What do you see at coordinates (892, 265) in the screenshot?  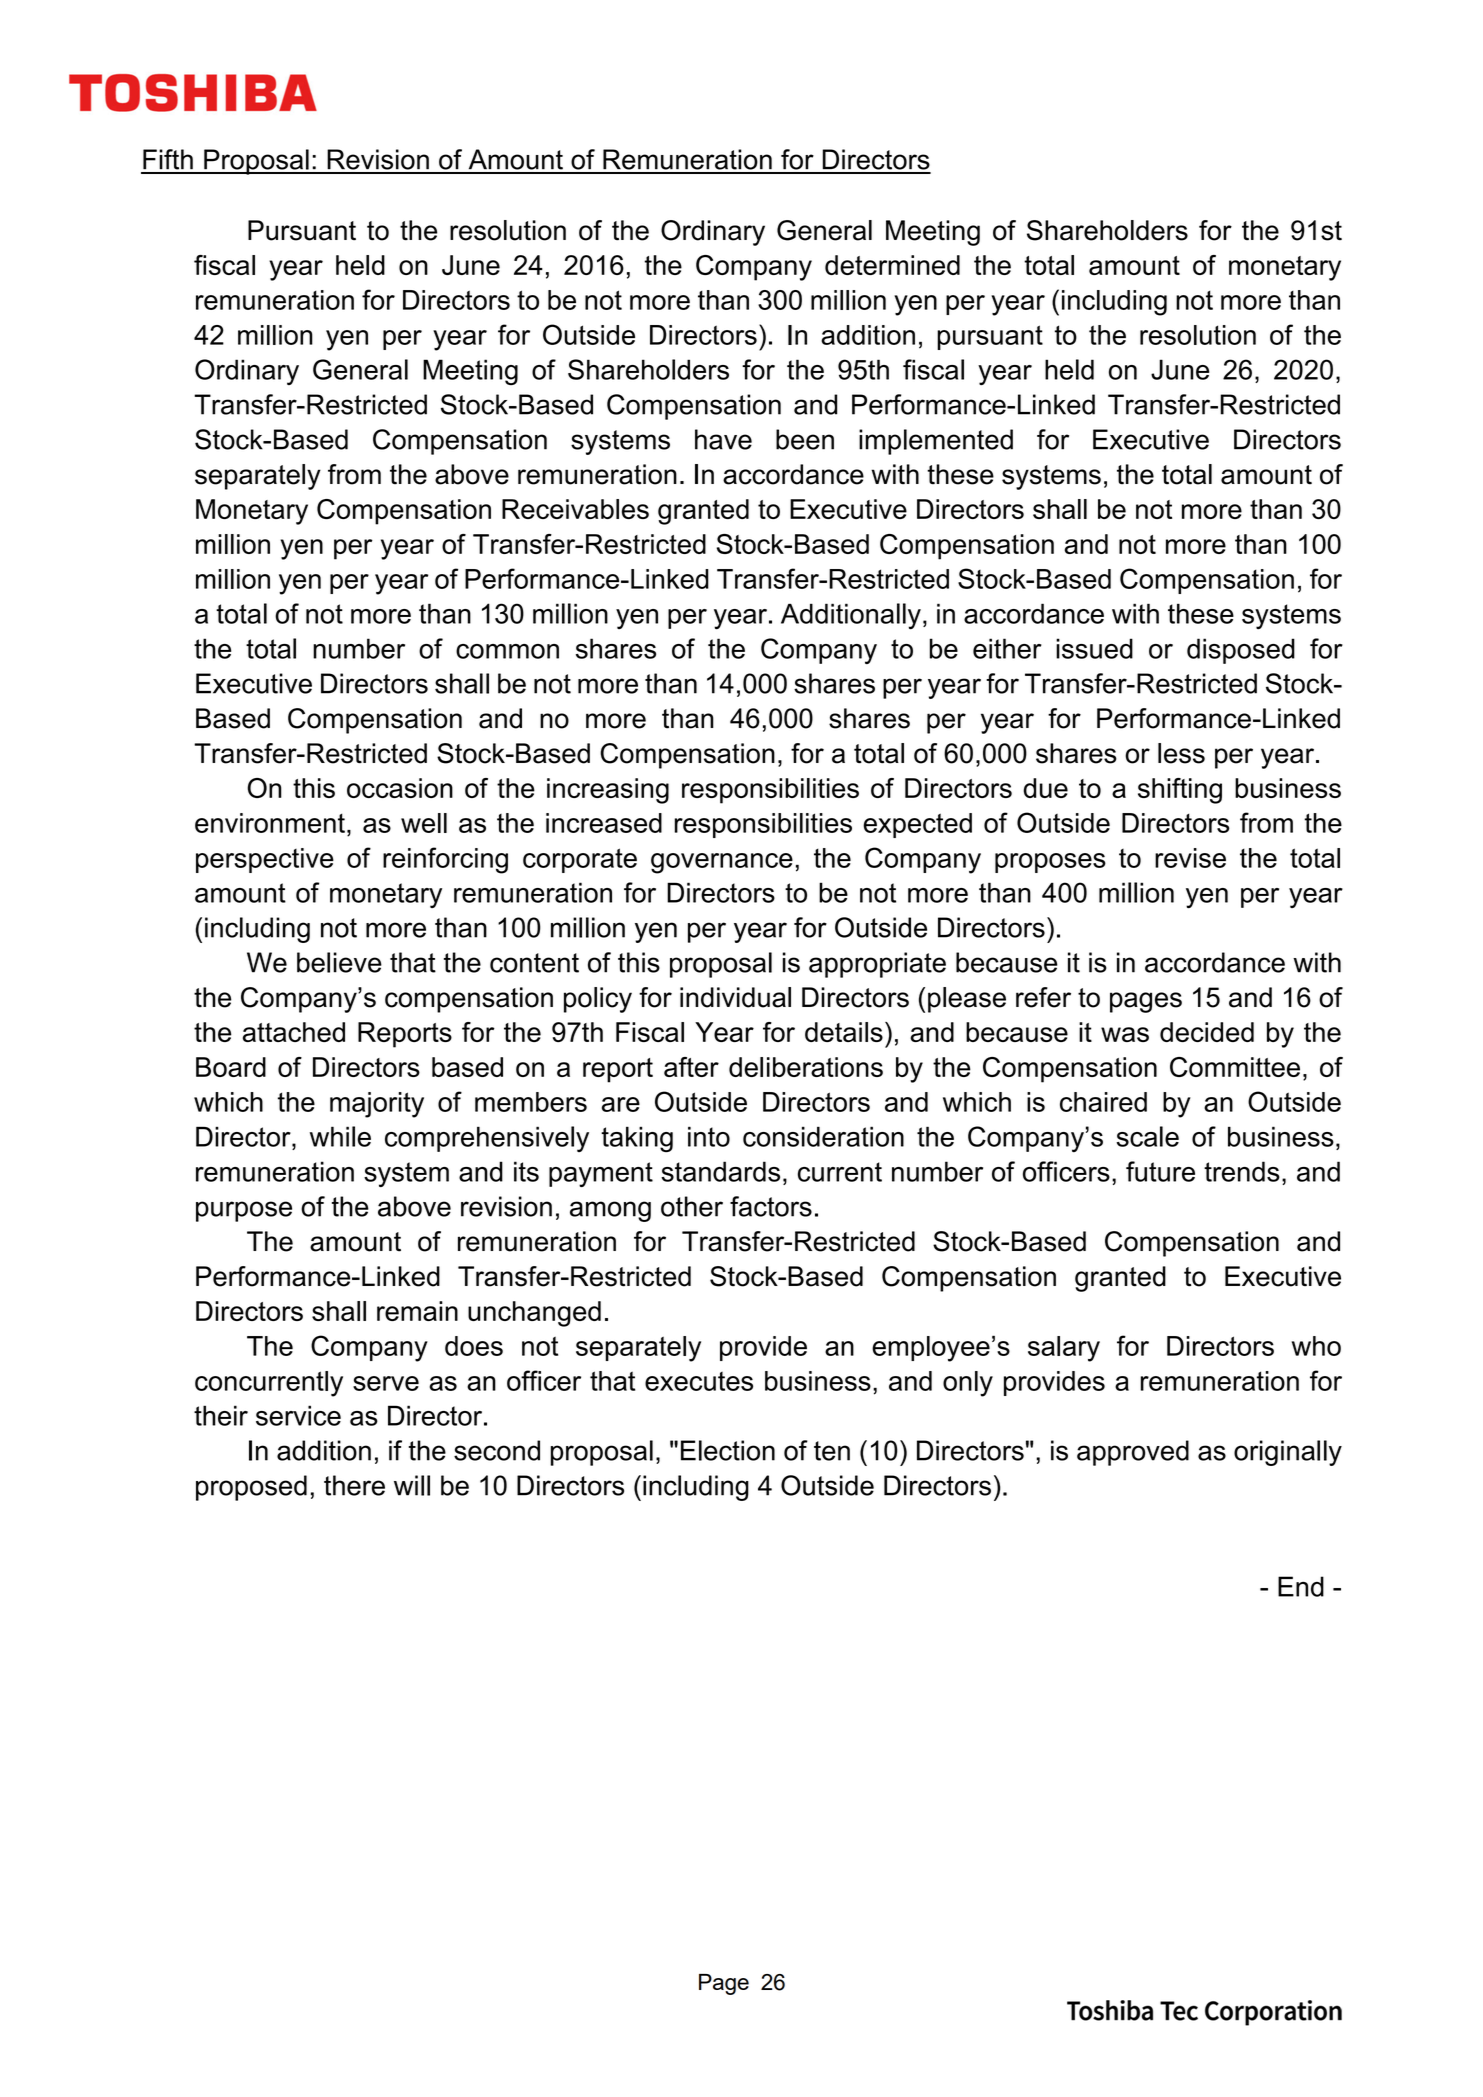 I see `determined` at bounding box center [892, 265].
